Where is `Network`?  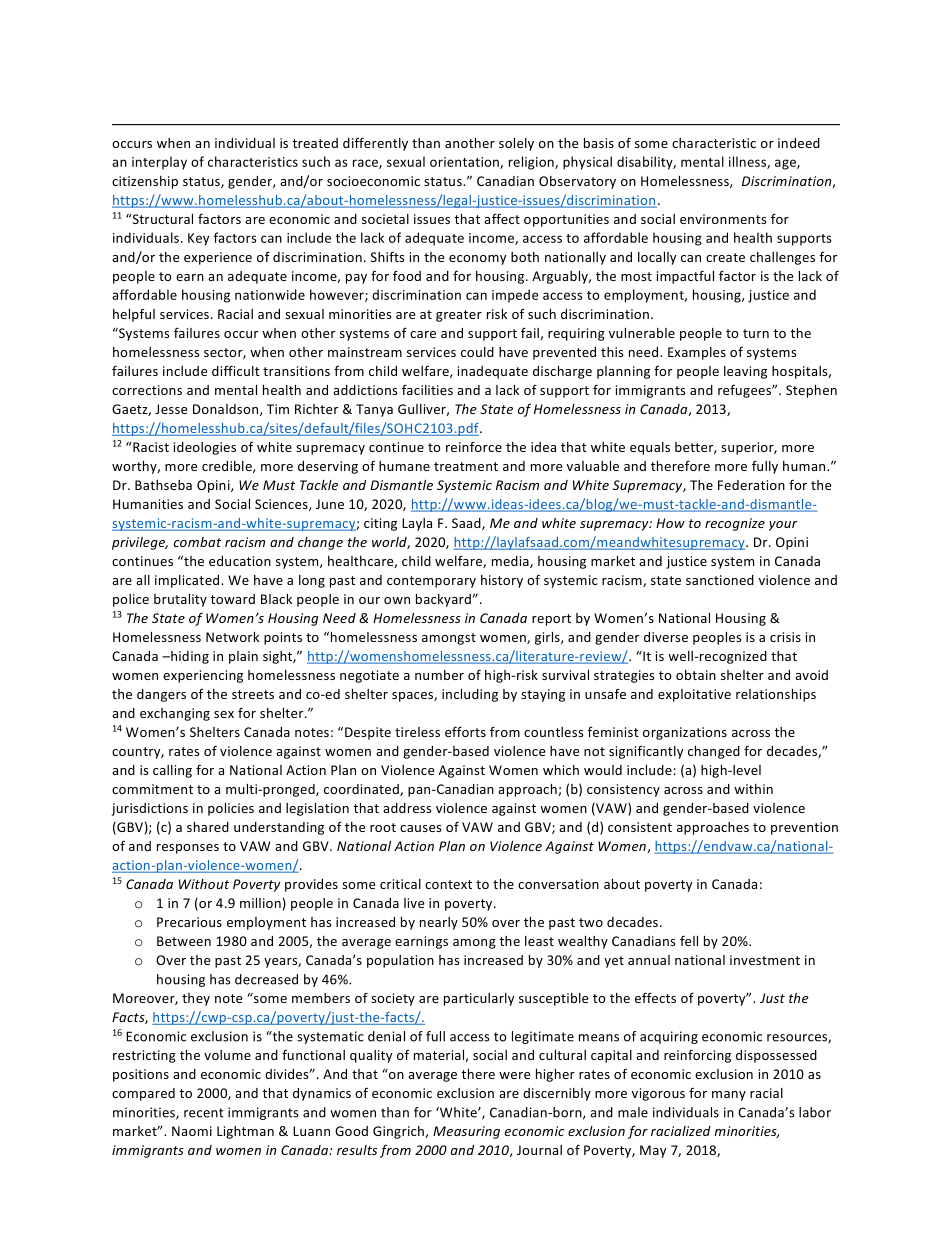
Network is located at coordinates (232, 637).
